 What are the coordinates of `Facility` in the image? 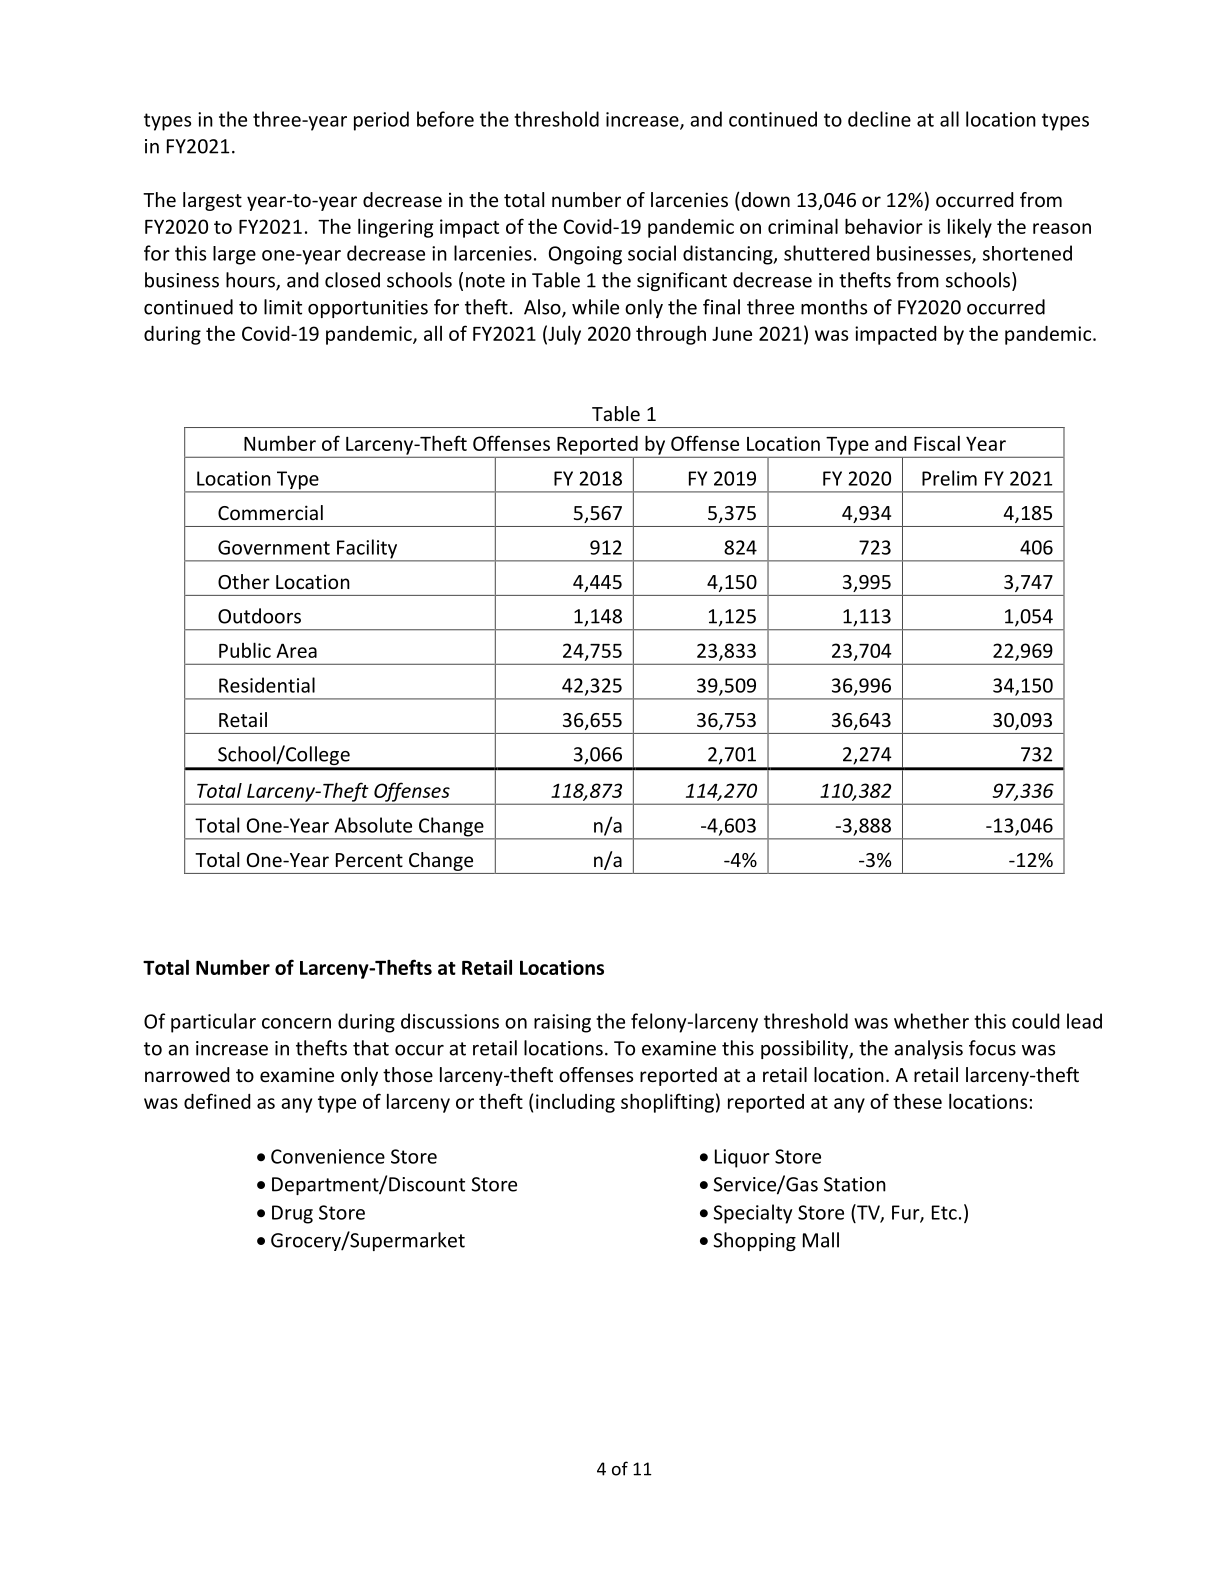 It's located at (367, 550).
